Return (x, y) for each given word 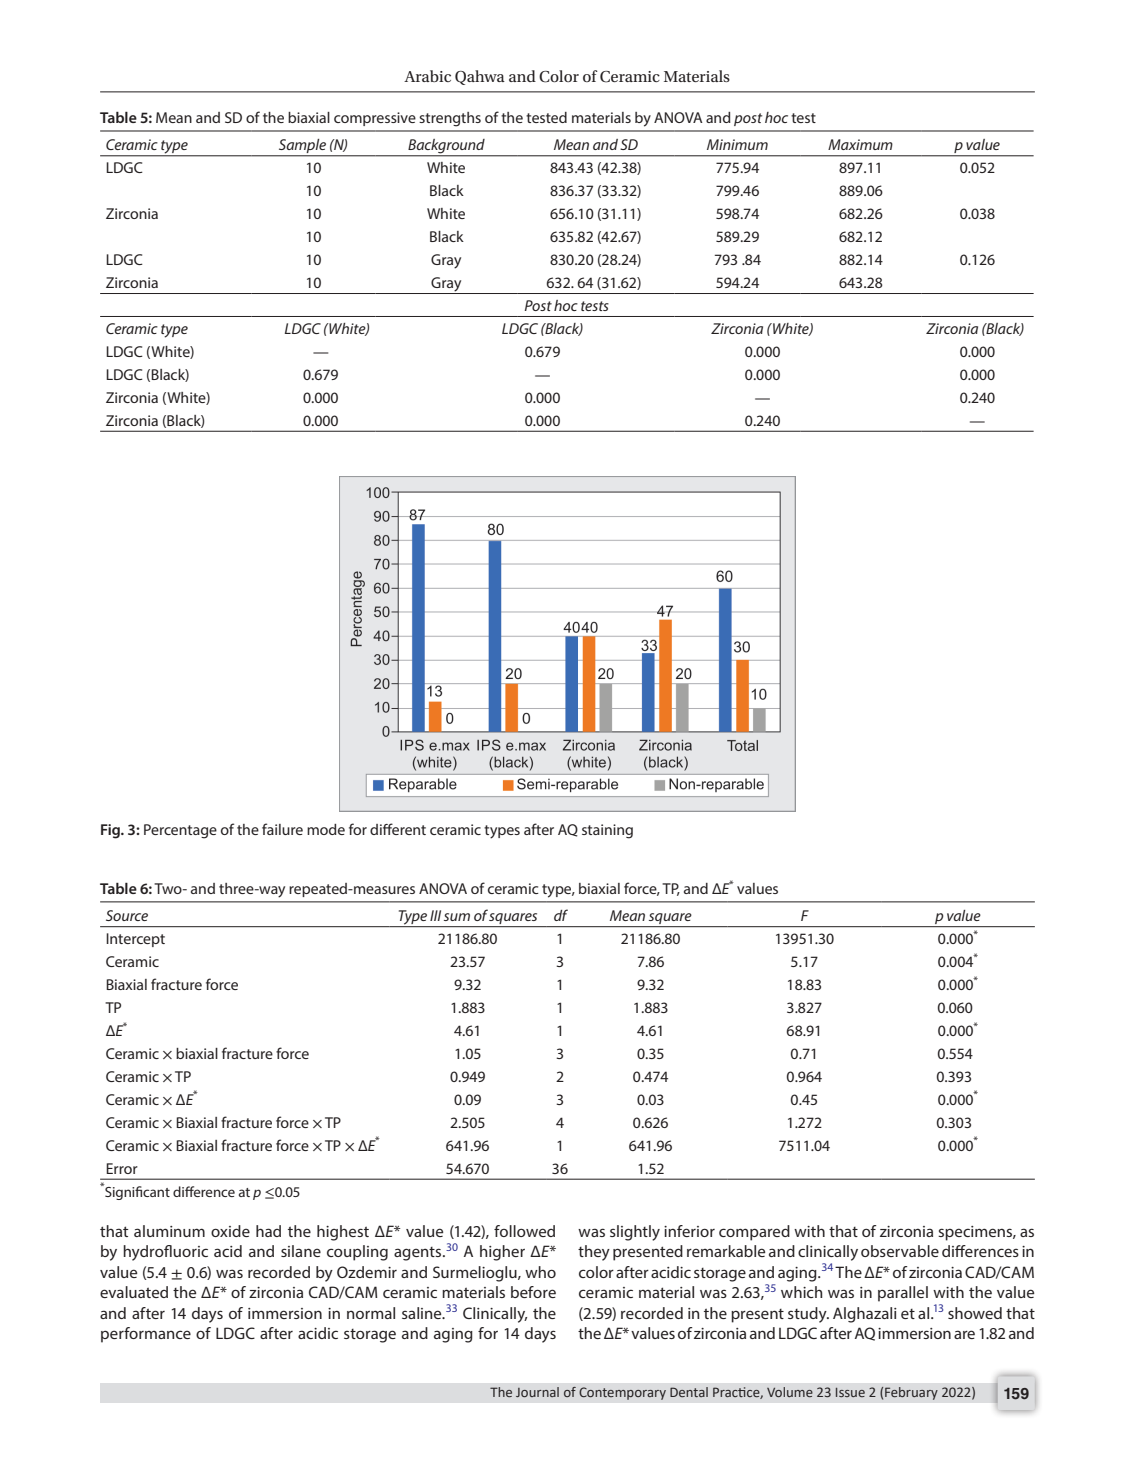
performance (146, 1335)
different (398, 829)
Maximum (860, 144)
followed (524, 1231)
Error (122, 1168)
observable (900, 1251)
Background (446, 147)
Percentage (180, 831)
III (435, 915)
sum (457, 917)
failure (282, 829)
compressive (375, 119)
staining (607, 831)
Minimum (737, 144)
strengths (450, 119)
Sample (303, 147)
